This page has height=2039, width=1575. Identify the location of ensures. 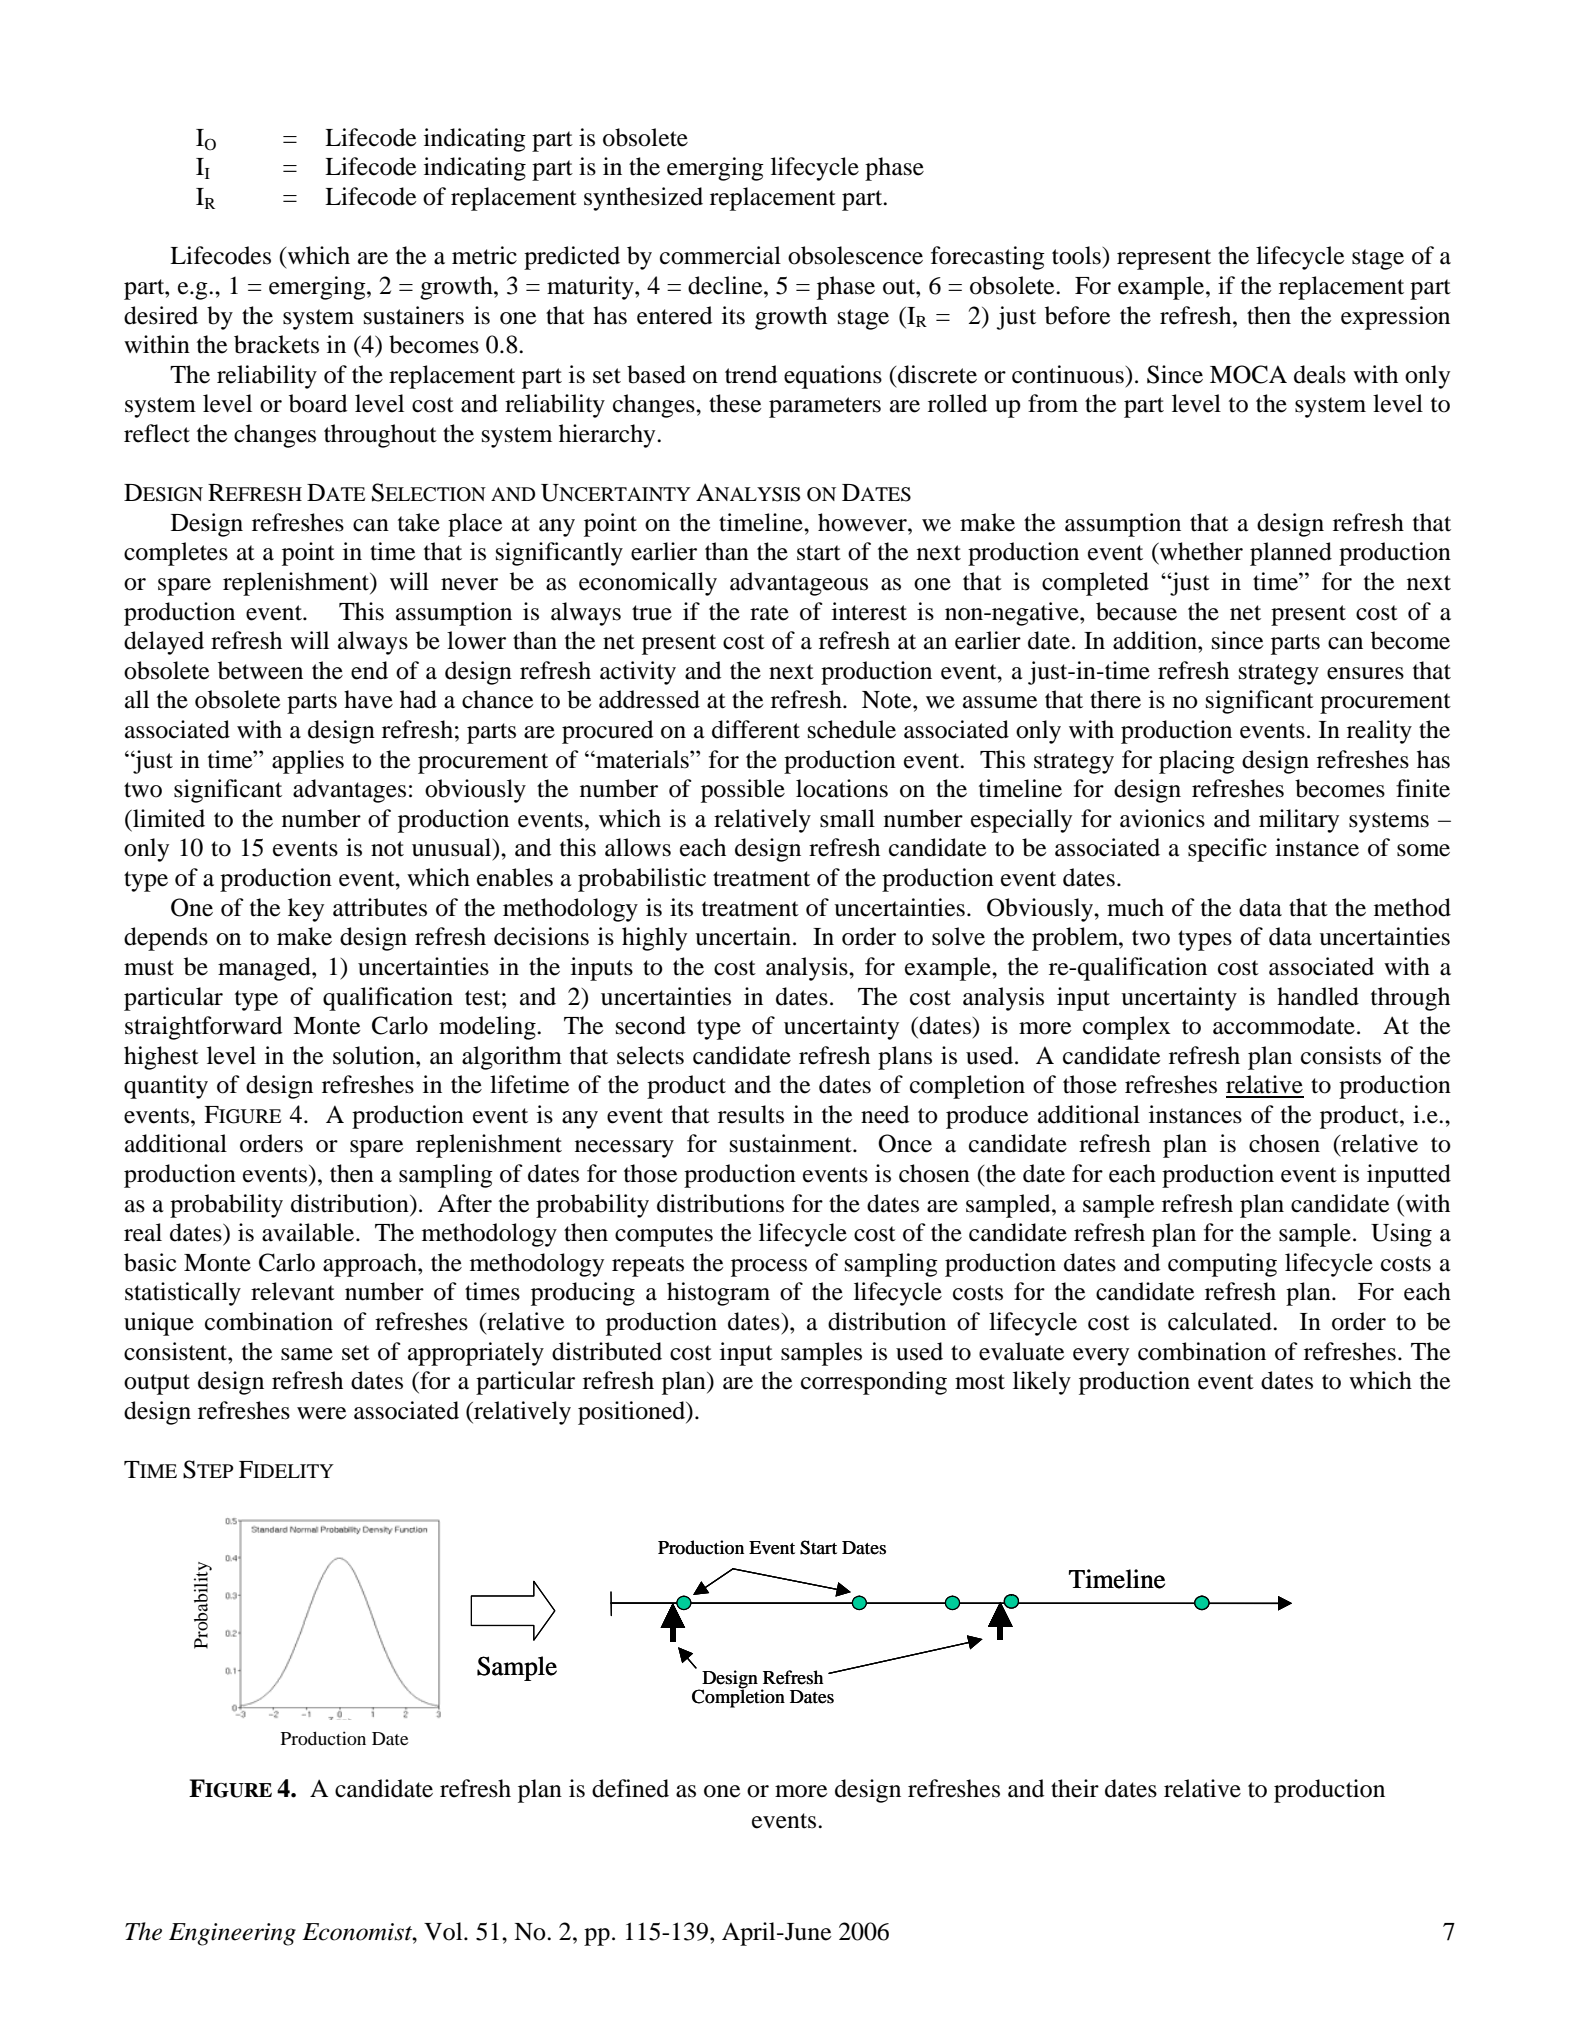
(1365, 673).
